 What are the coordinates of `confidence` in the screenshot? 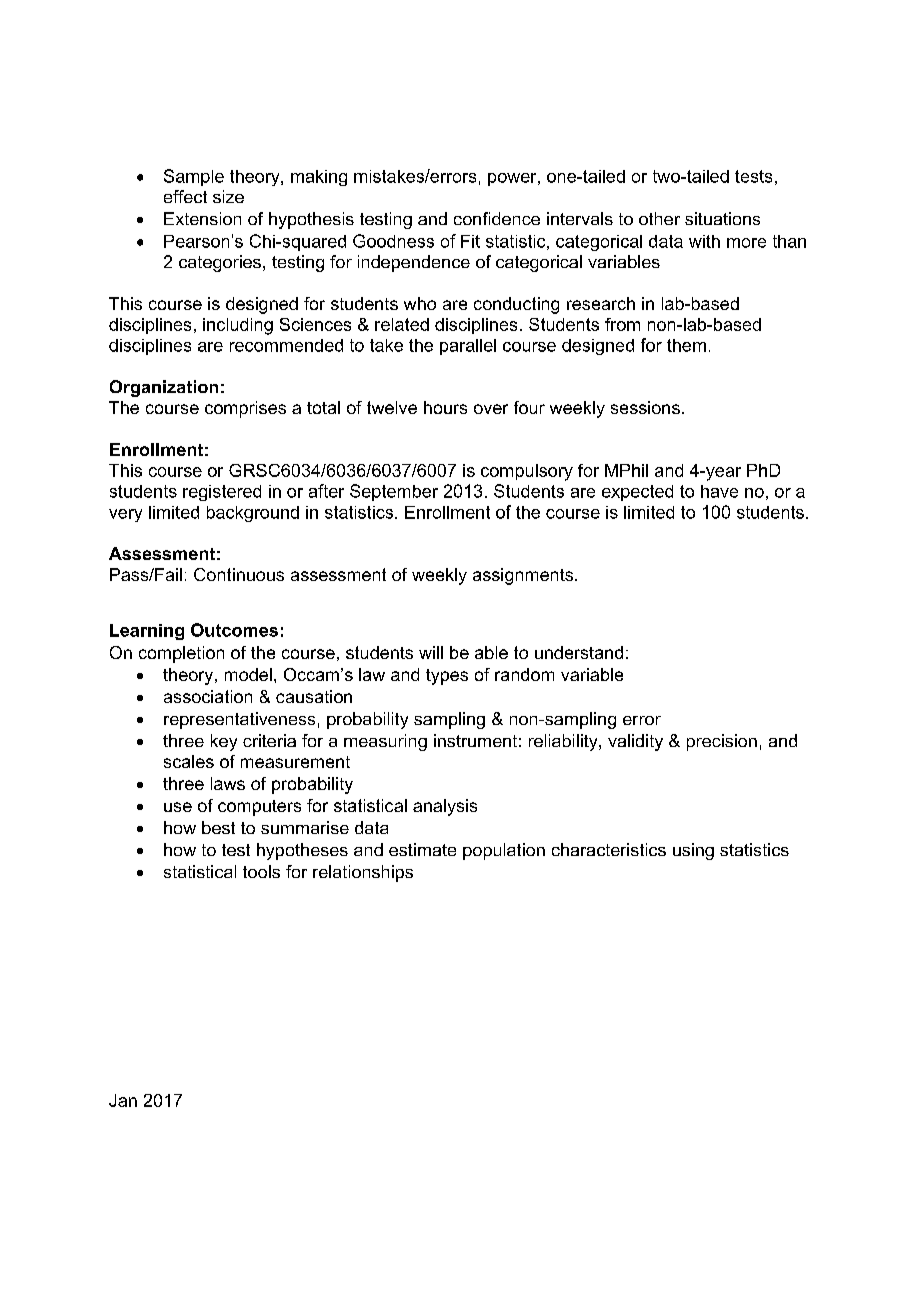 It's located at (497, 218).
